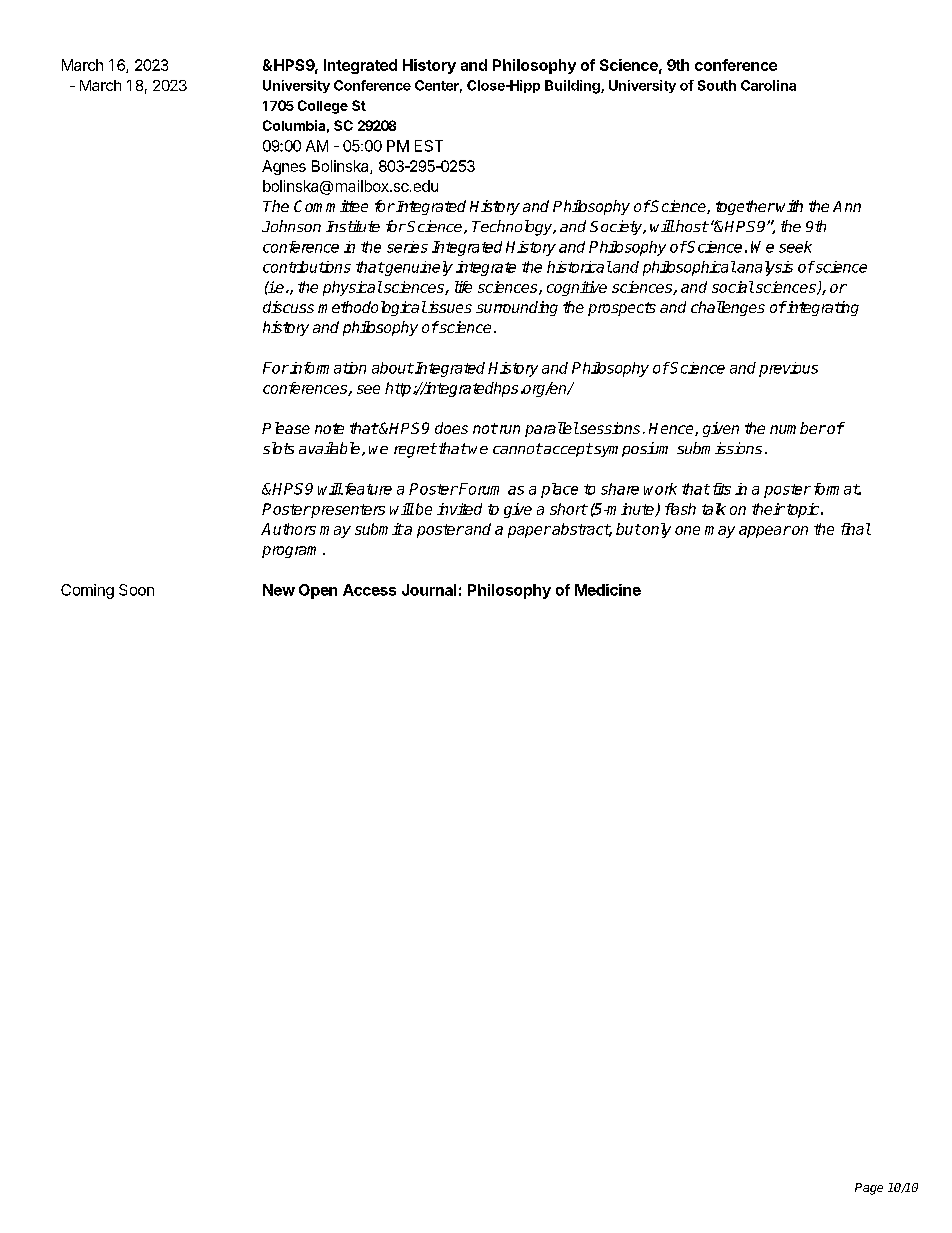  Describe the element at coordinates (869, 1189) in the page. I see `Page` at that location.
